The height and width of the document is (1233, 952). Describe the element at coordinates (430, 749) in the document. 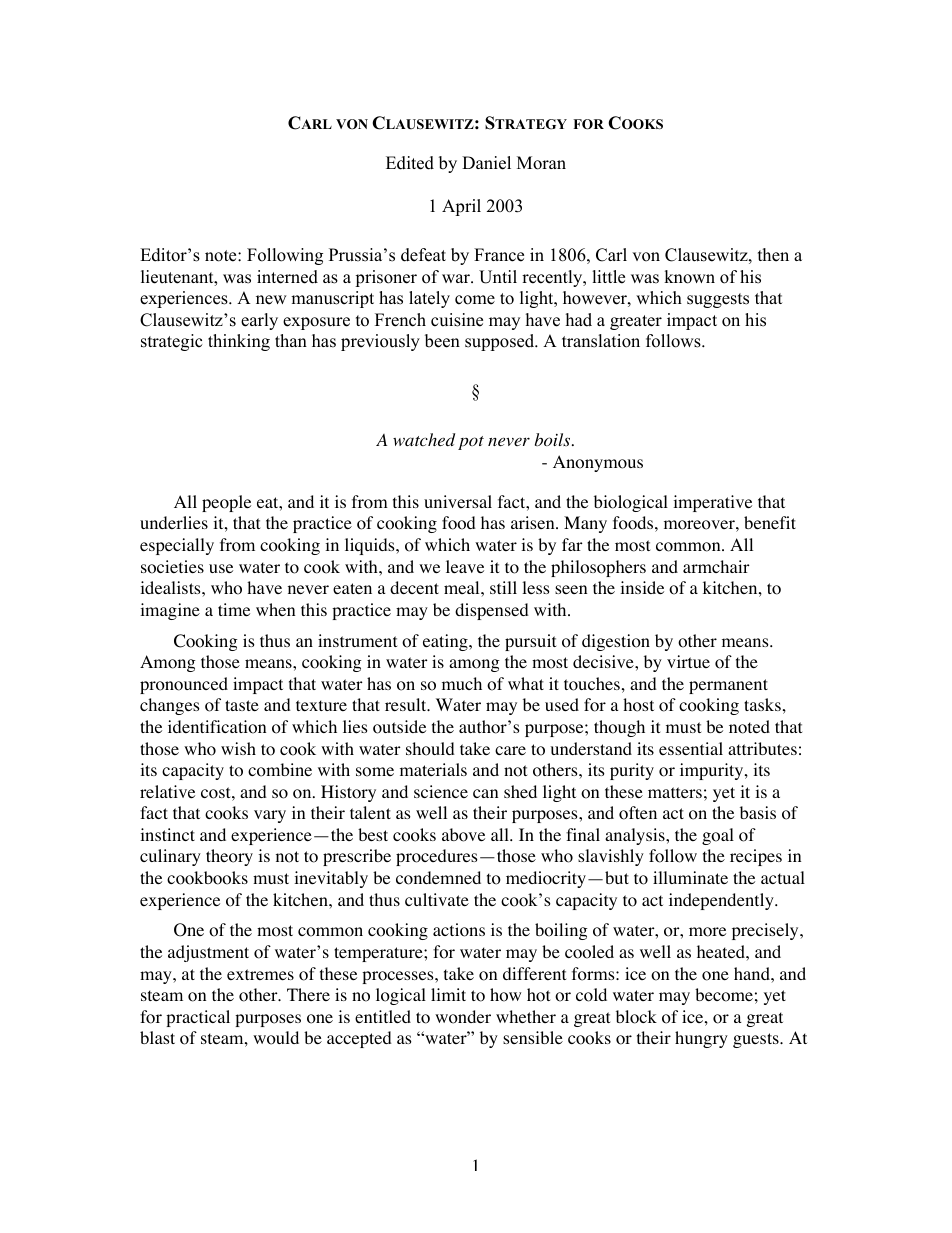

I see `should` at that location.
